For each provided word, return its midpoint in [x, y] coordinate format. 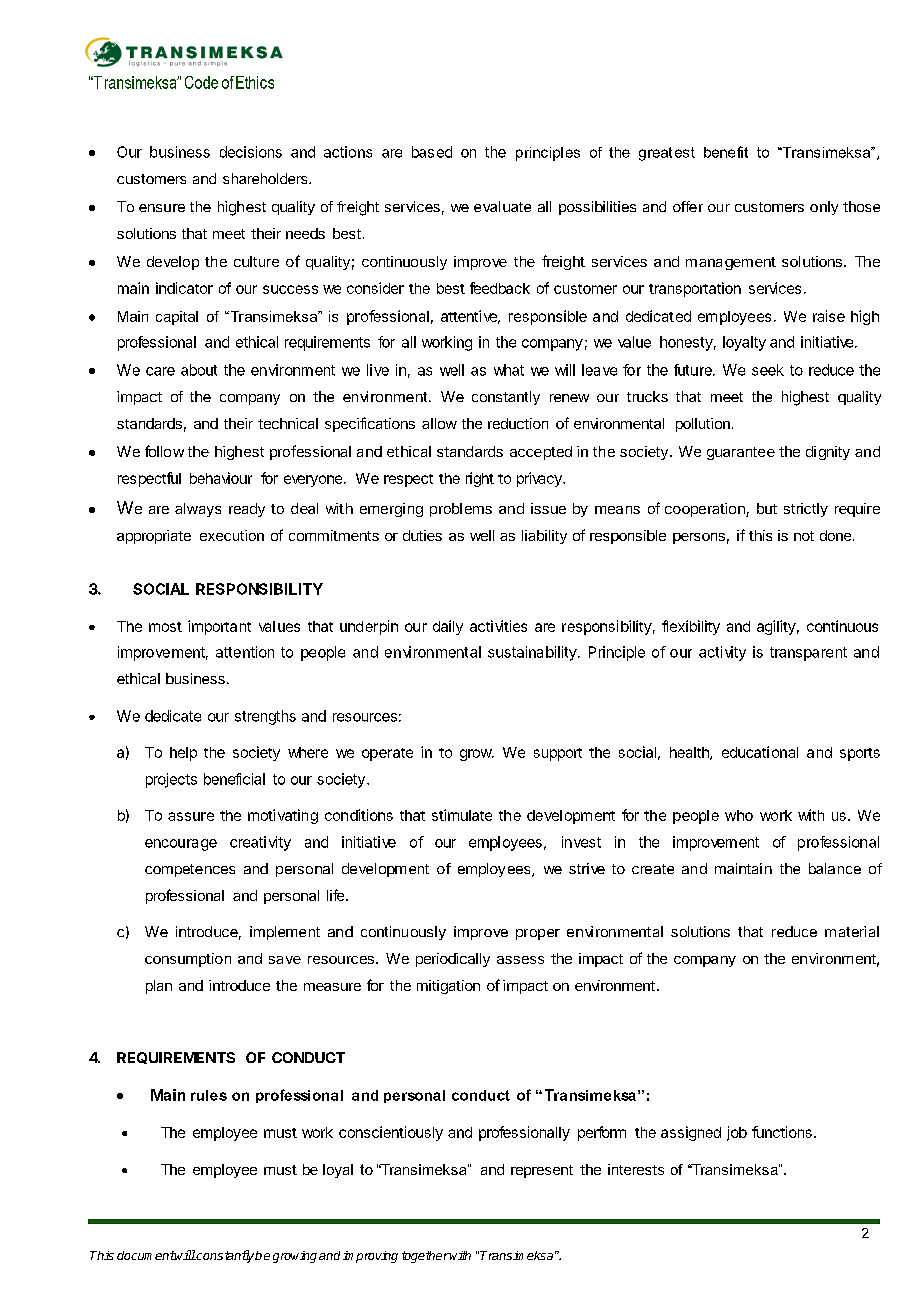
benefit [726, 152]
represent [542, 1171]
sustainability [532, 653]
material [852, 931]
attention [245, 652]
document [146, 1255]
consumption [188, 960]
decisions [251, 152]
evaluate [502, 206]
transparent [808, 654]
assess [520, 960]
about [199, 370]
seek [768, 370]
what [509, 370]
